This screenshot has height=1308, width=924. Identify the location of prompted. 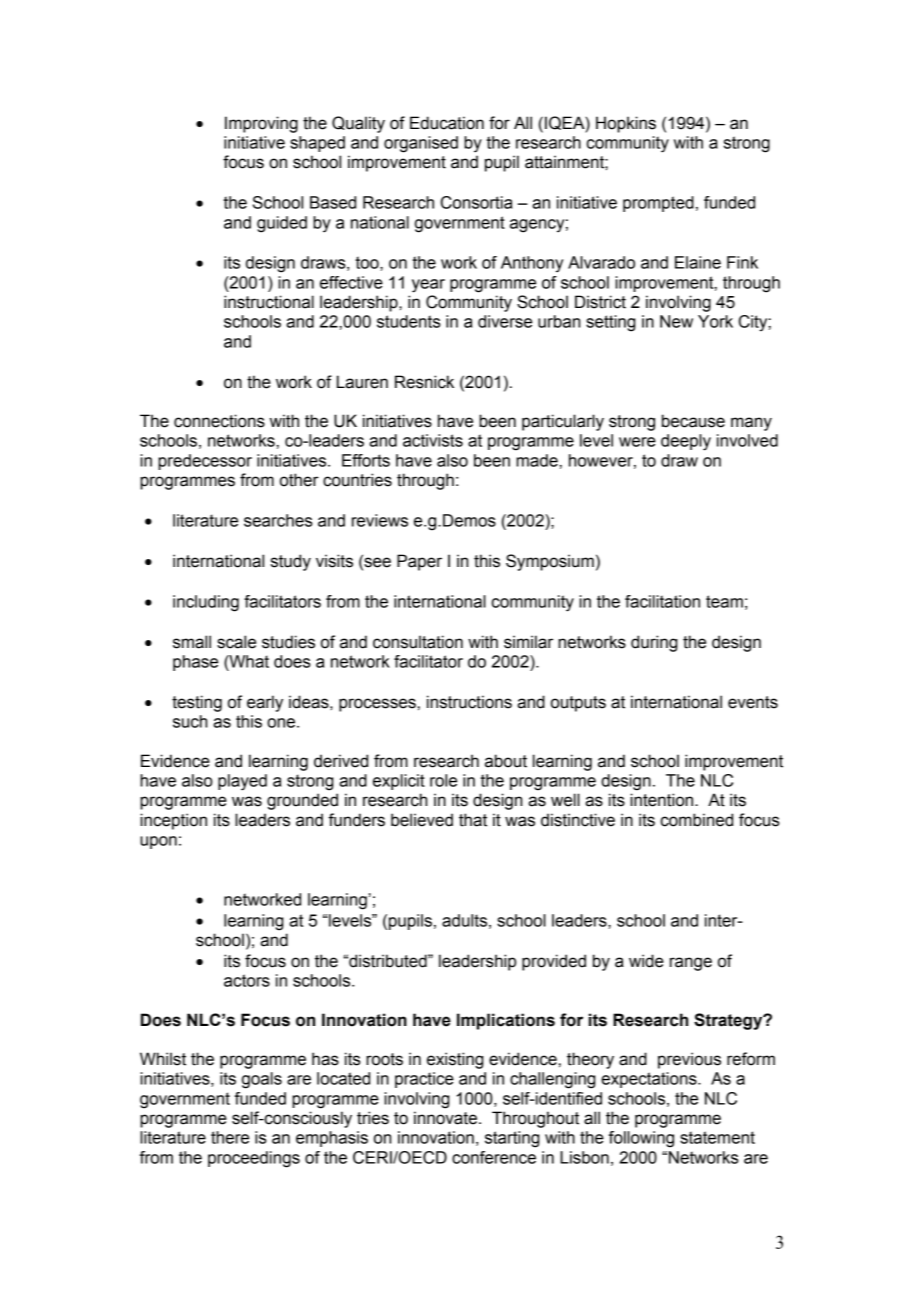
(658, 204).
